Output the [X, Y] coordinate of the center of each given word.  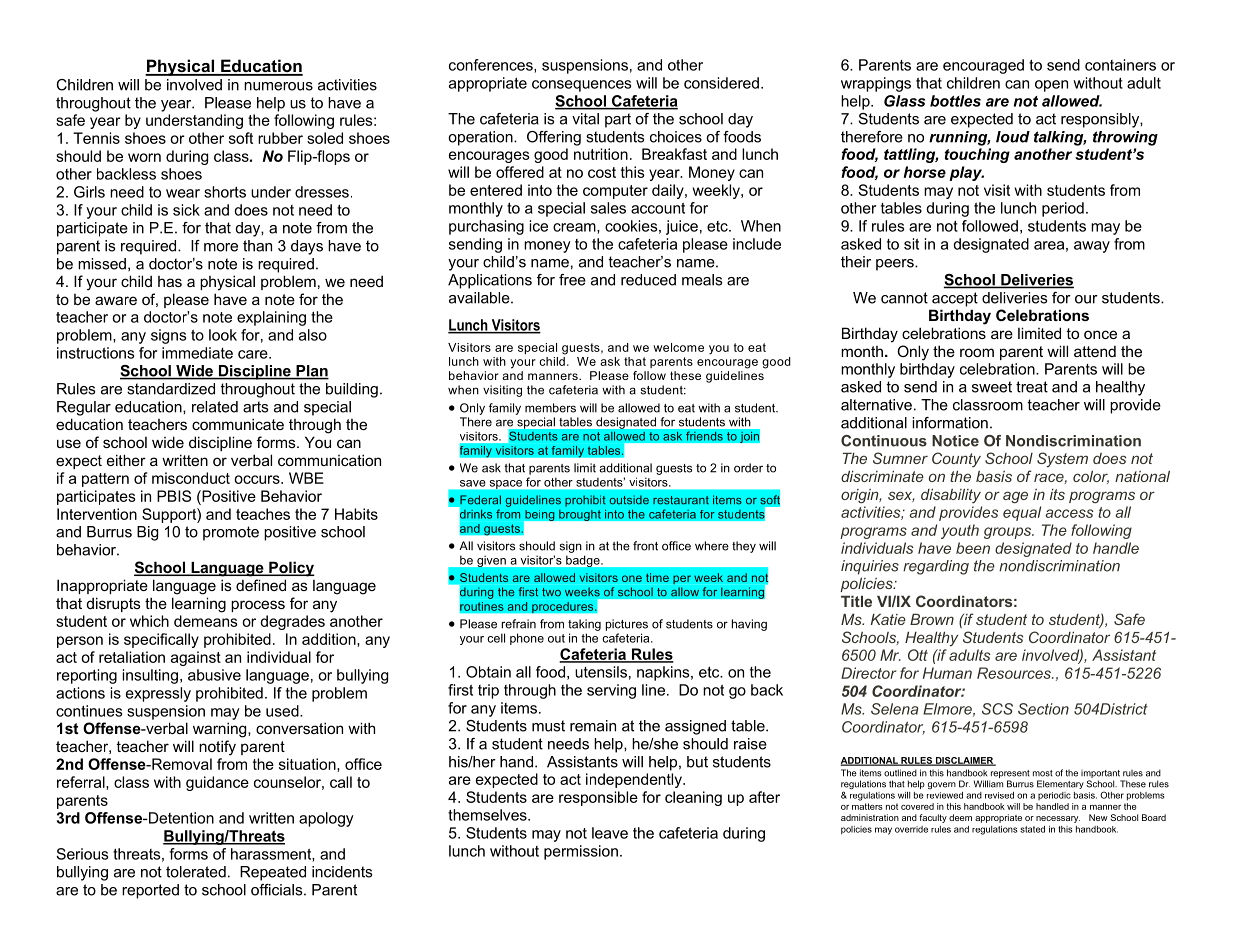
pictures [627, 625]
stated [1032, 829]
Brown [932, 619]
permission [581, 852]
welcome [678, 347]
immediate [197, 353]
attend [1095, 351]
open [1051, 86]
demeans [206, 621]
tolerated [196, 872]
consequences [581, 86]
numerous [278, 86]
